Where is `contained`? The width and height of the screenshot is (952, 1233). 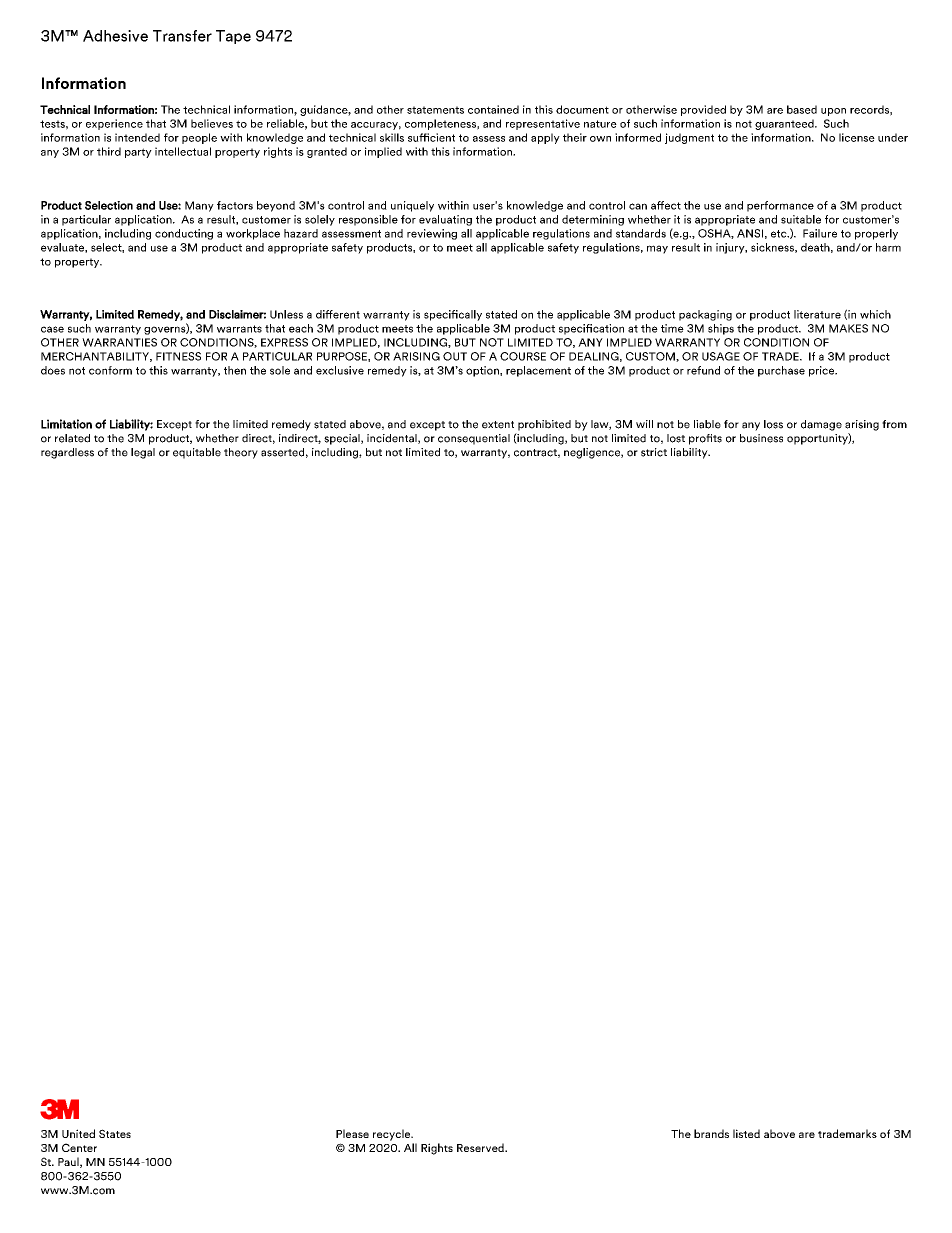
contained is located at coordinates (493, 109).
